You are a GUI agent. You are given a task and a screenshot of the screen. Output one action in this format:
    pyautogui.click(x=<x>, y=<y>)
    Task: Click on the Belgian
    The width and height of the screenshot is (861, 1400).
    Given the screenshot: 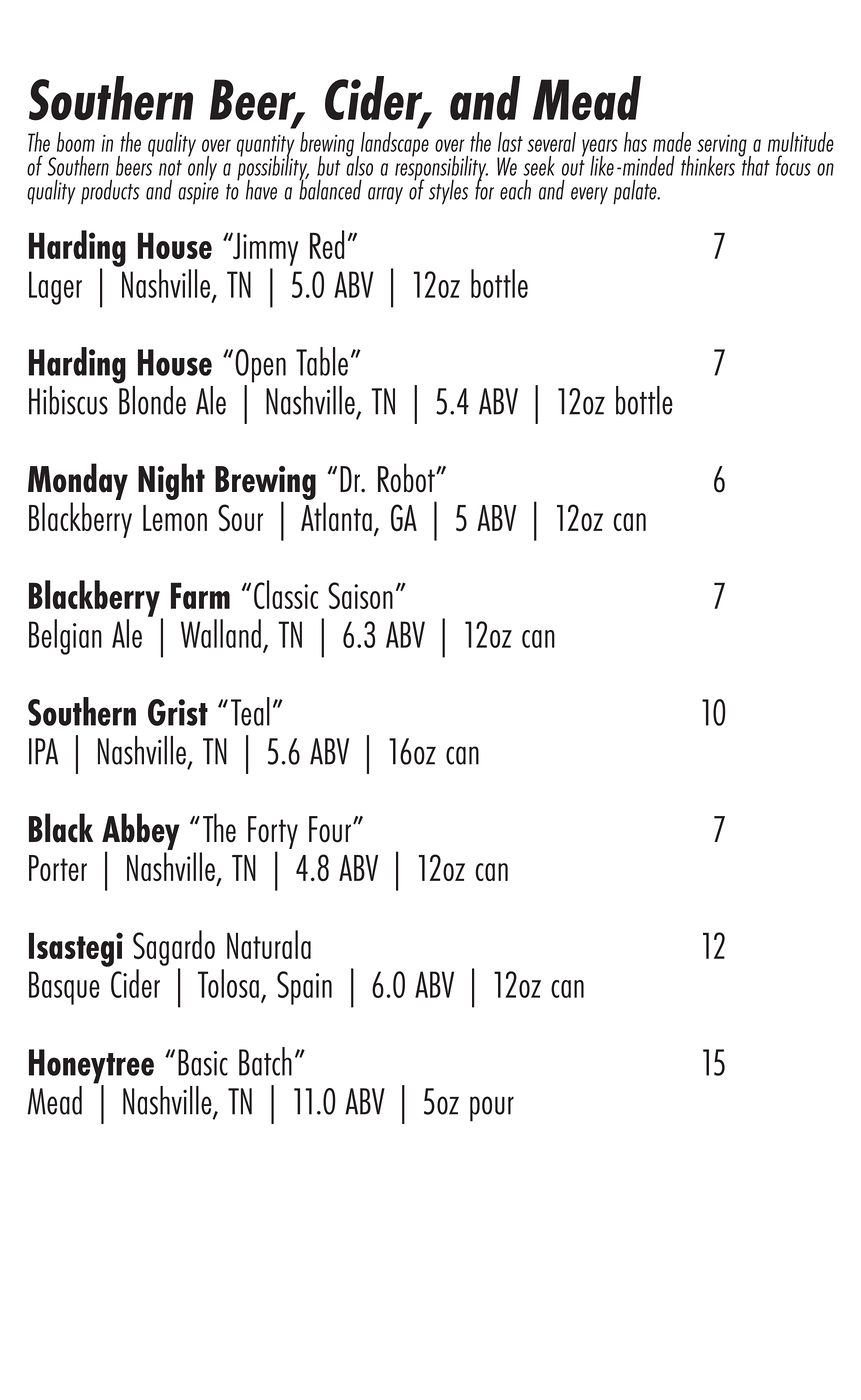 What is the action you would take?
    pyautogui.click(x=65, y=637)
